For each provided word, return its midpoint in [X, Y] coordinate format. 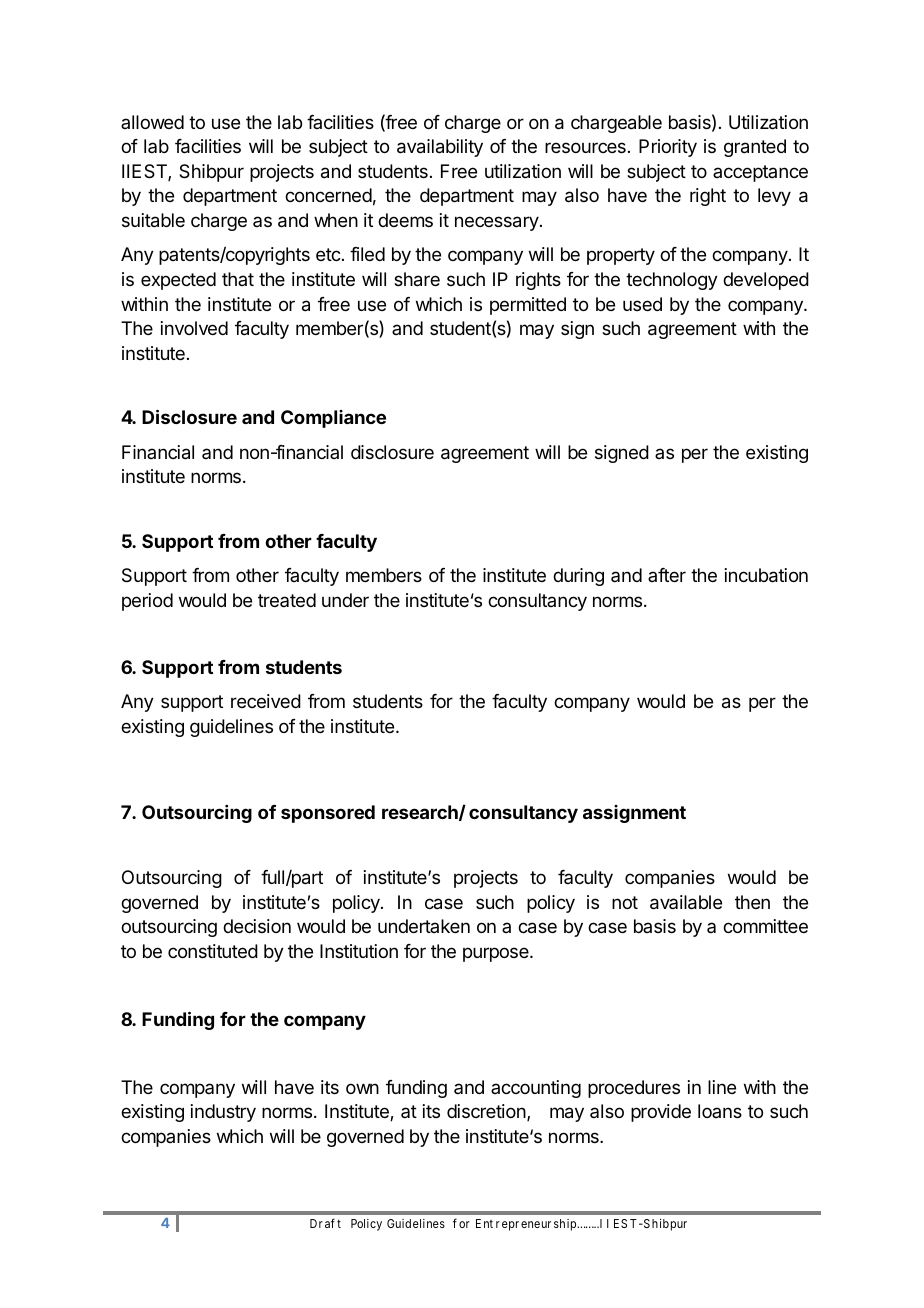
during [578, 577]
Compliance [333, 419]
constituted [213, 951]
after [667, 575]
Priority [668, 148]
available [686, 902]
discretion [487, 1112]
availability [440, 148]
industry [223, 1113]
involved [194, 328]
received [266, 701]
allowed [152, 122]
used [642, 304]
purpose [497, 954]
